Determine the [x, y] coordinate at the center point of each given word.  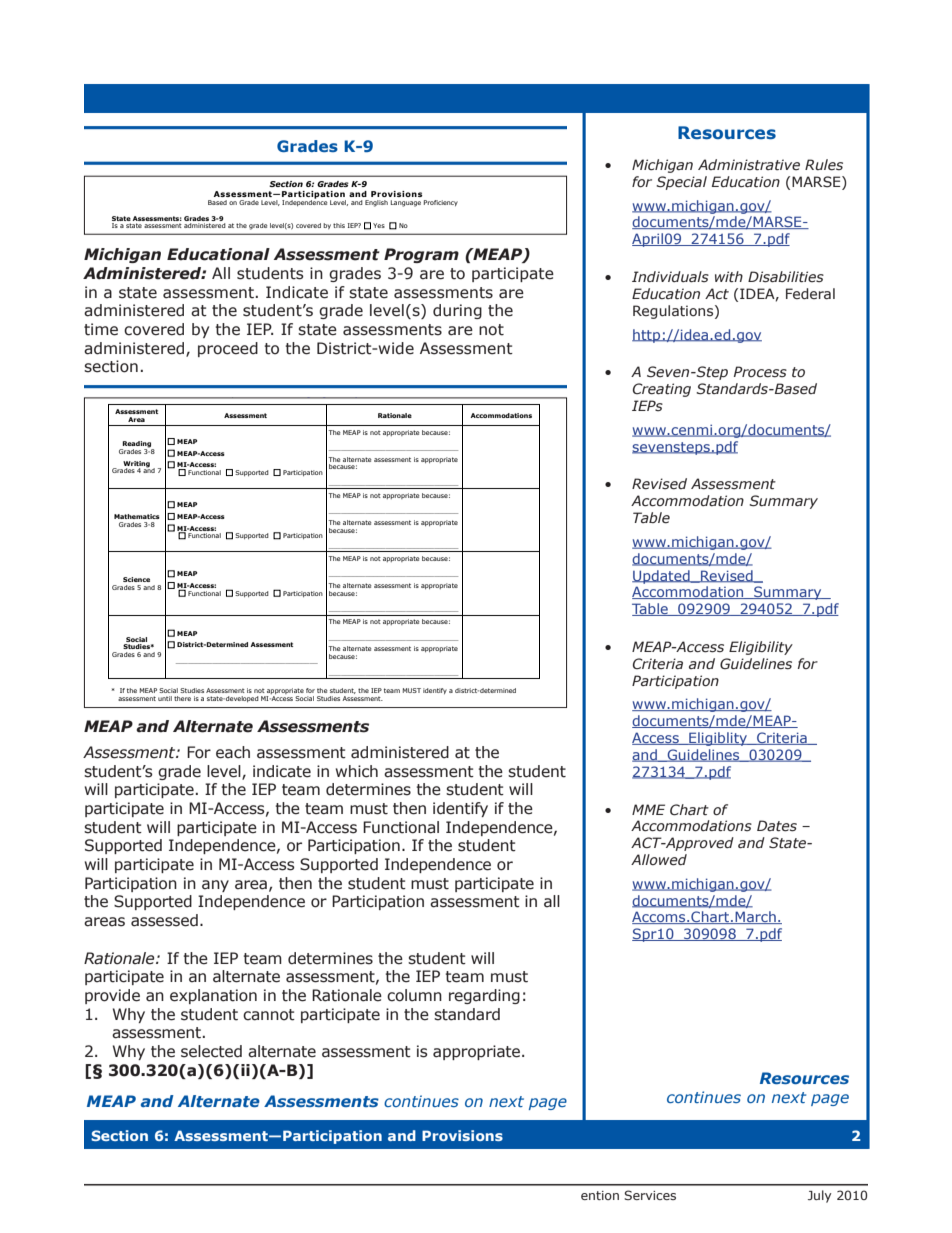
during [457, 311]
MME [648, 809]
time [101, 329]
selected [211, 1051]
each [233, 752]
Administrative [749, 165]
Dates [777, 826]
